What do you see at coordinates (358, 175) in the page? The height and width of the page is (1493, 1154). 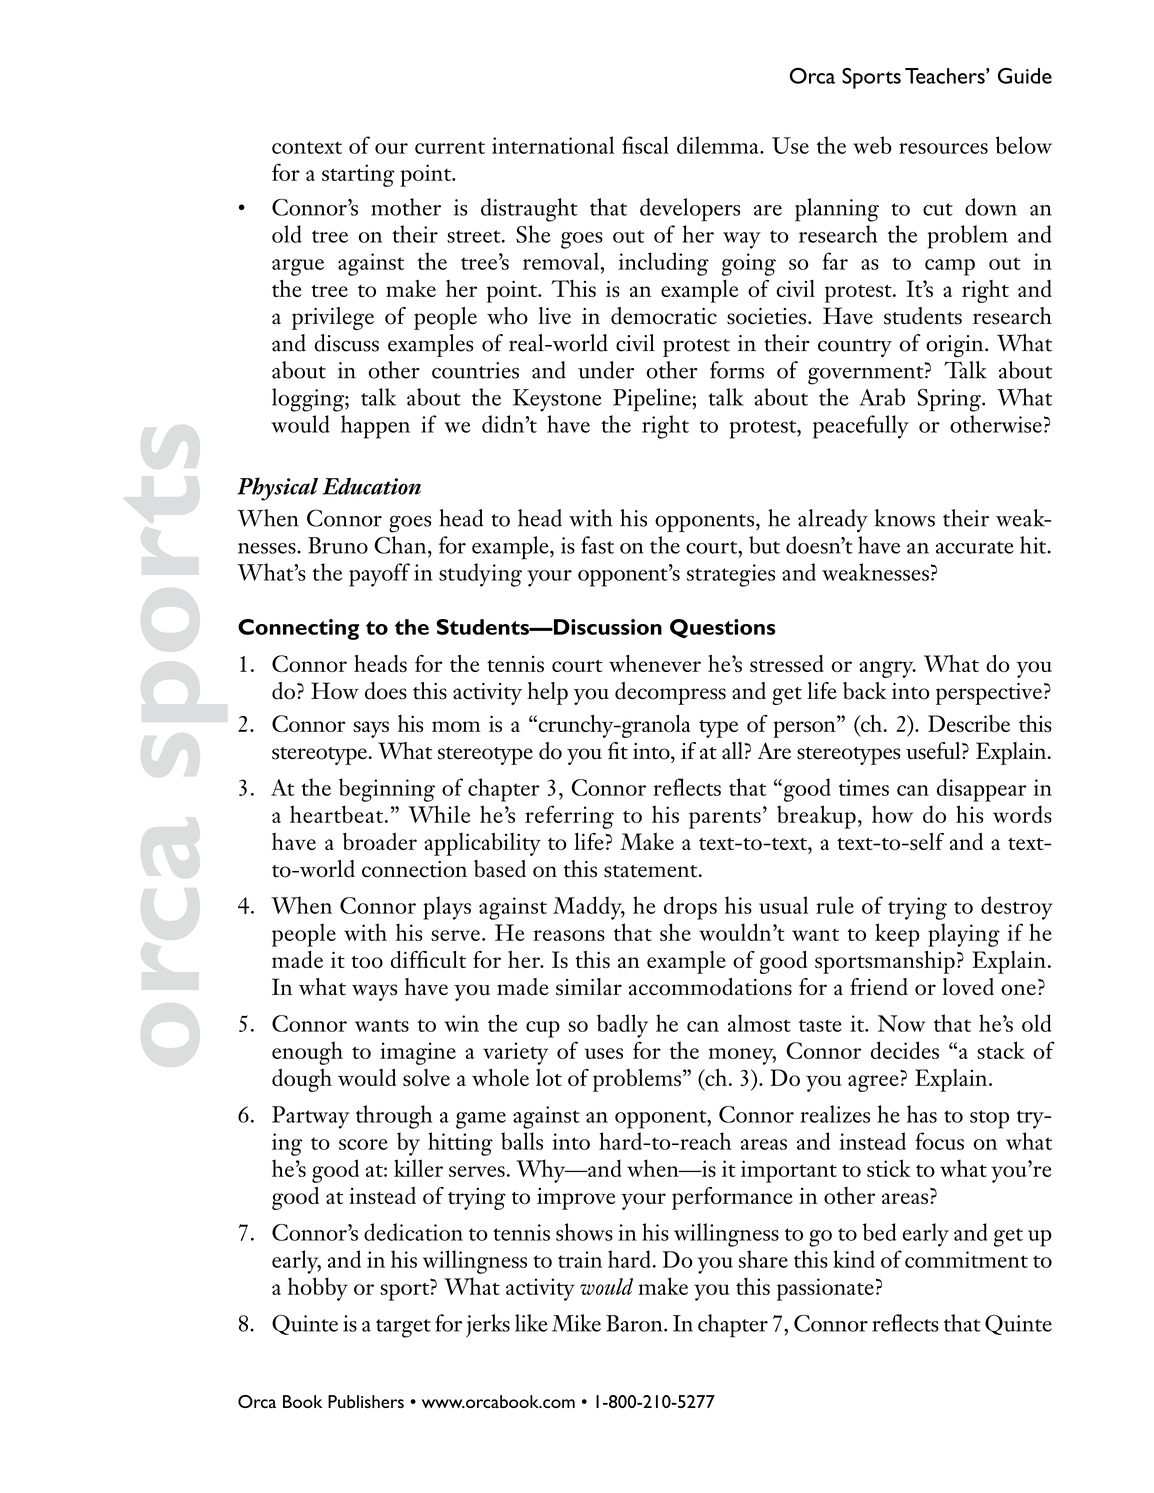 I see `starting` at bounding box center [358, 175].
